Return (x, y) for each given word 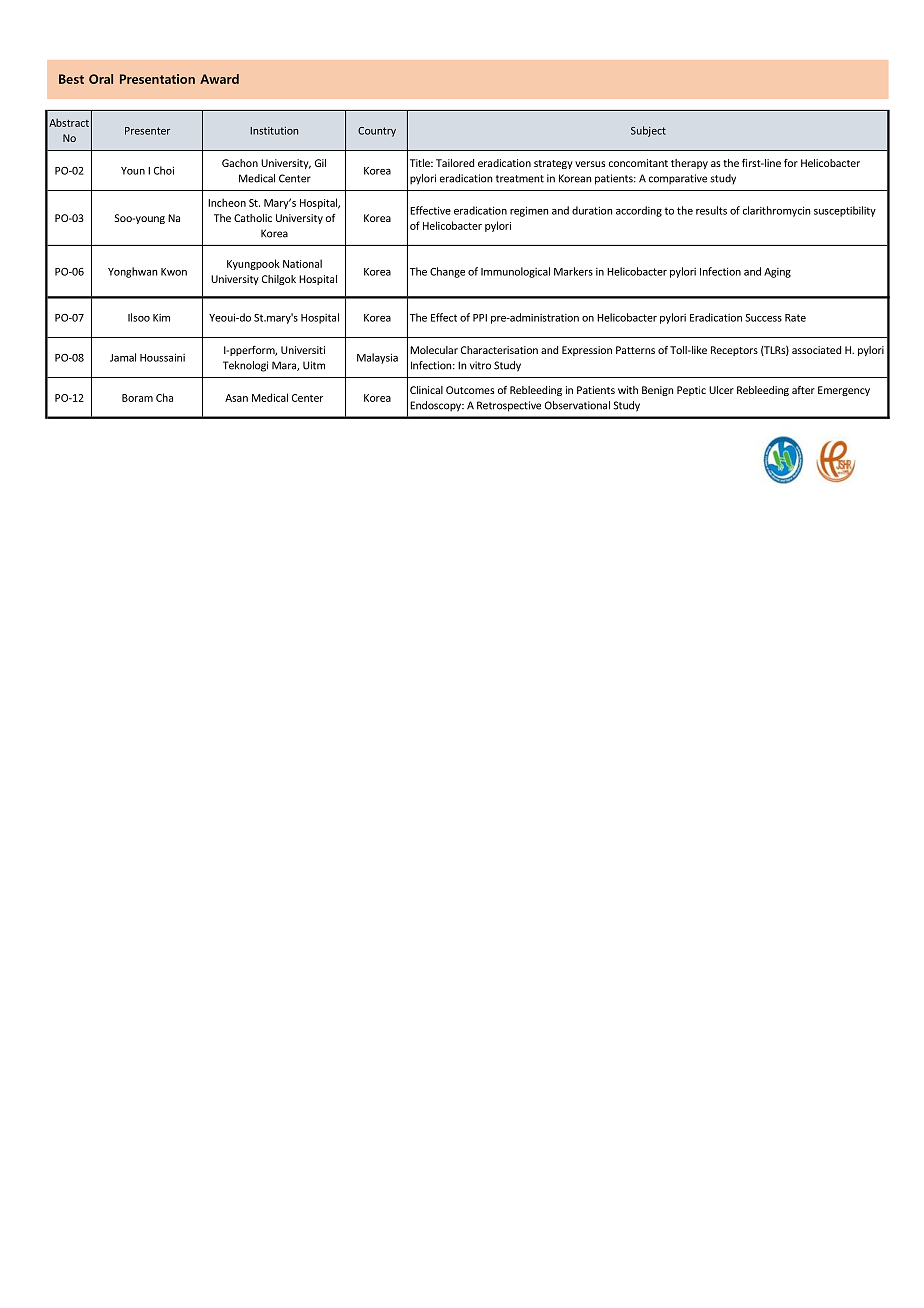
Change (447, 272)
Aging (777, 273)
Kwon (174, 272)
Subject (648, 131)
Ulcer (721, 390)
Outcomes (470, 390)
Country (377, 132)
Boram (137, 398)
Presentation (157, 79)
